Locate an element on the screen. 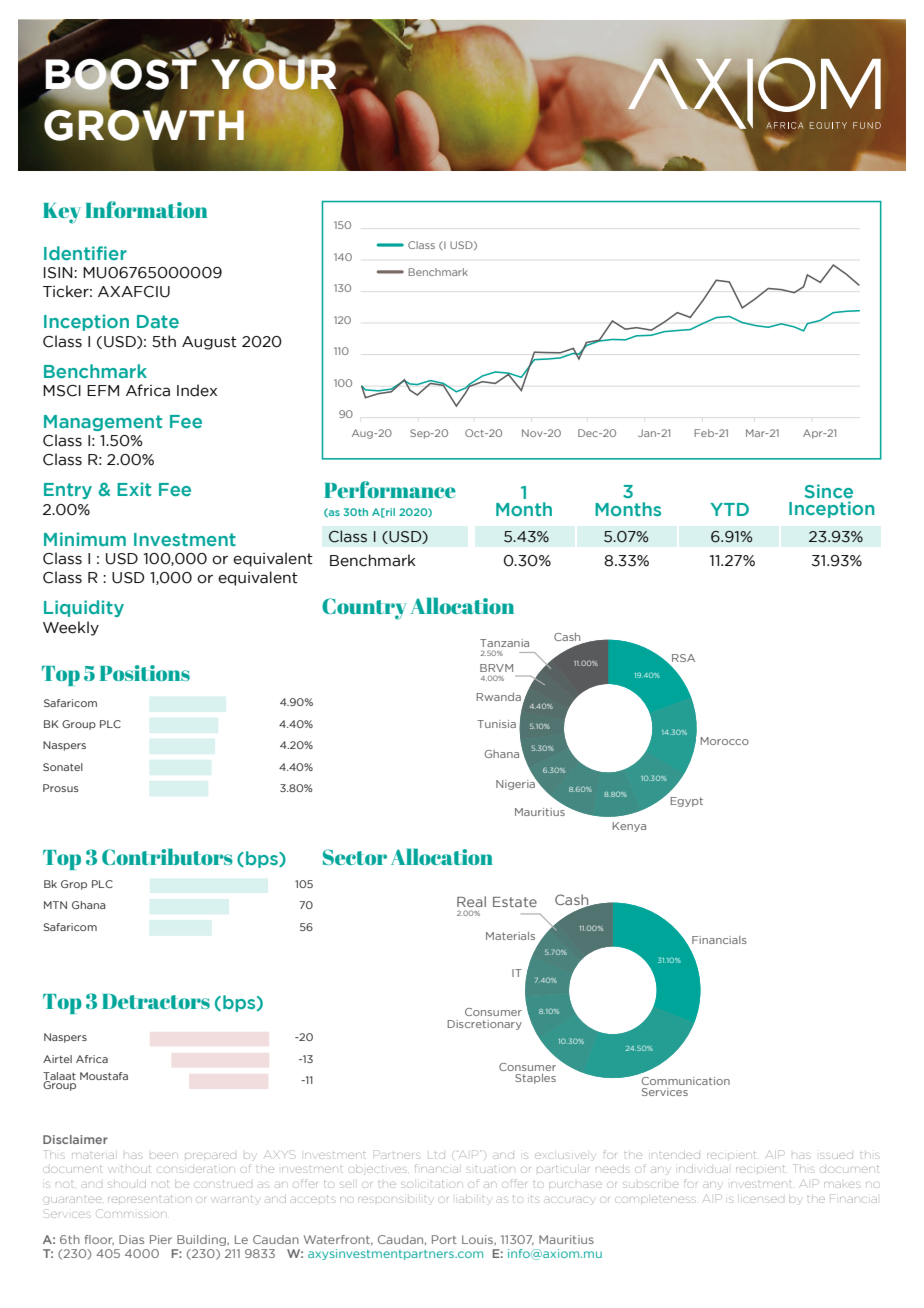  Since is located at coordinates (829, 491).
